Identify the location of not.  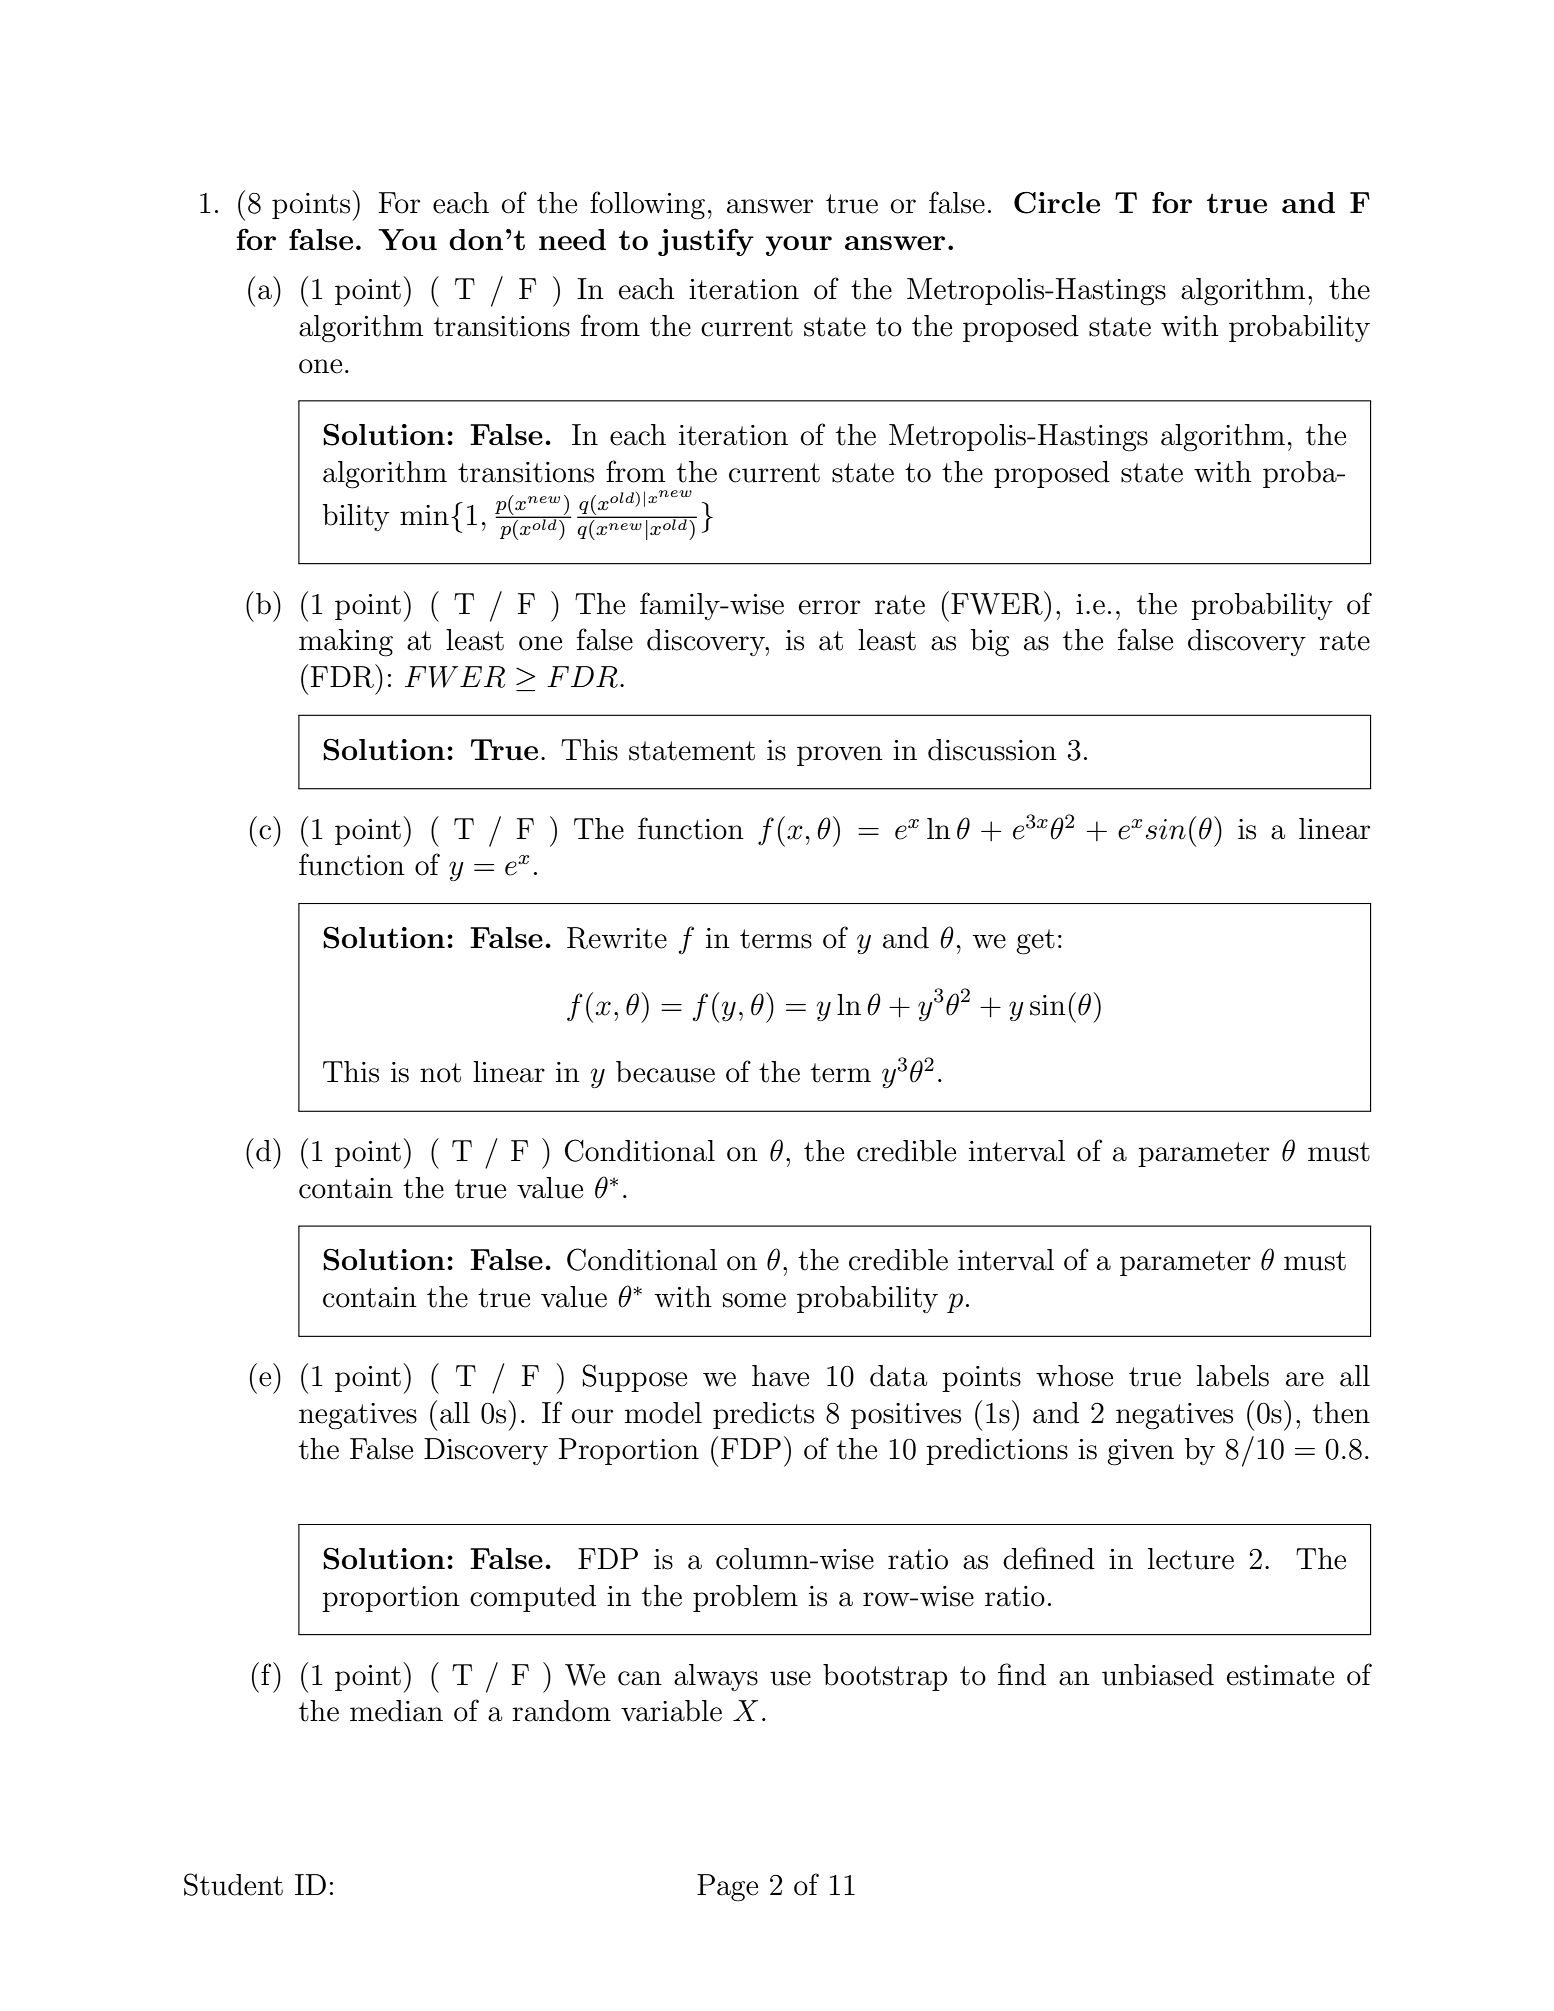
(440, 1073).
